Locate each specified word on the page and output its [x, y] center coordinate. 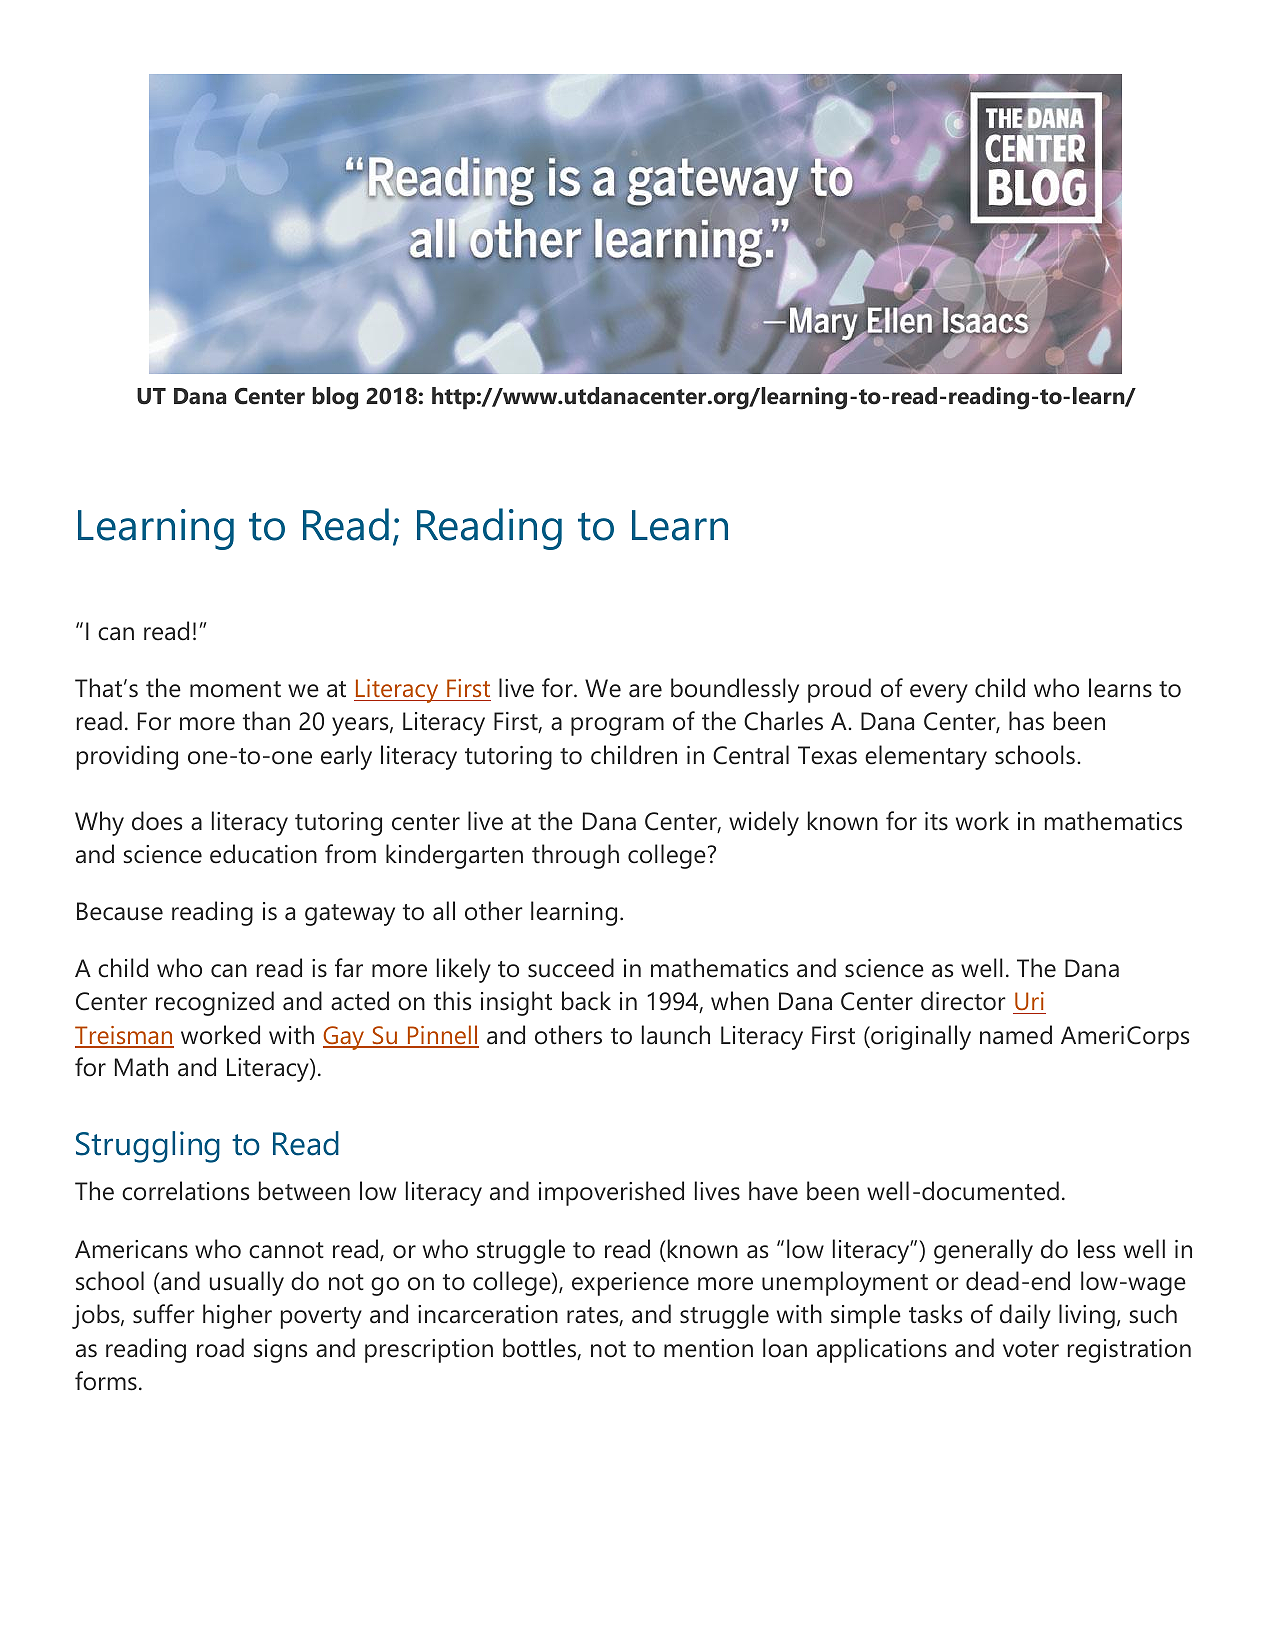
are [645, 691]
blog [335, 398]
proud [839, 690]
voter [1031, 1349]
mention [708, 1348]
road [220, 1348]
